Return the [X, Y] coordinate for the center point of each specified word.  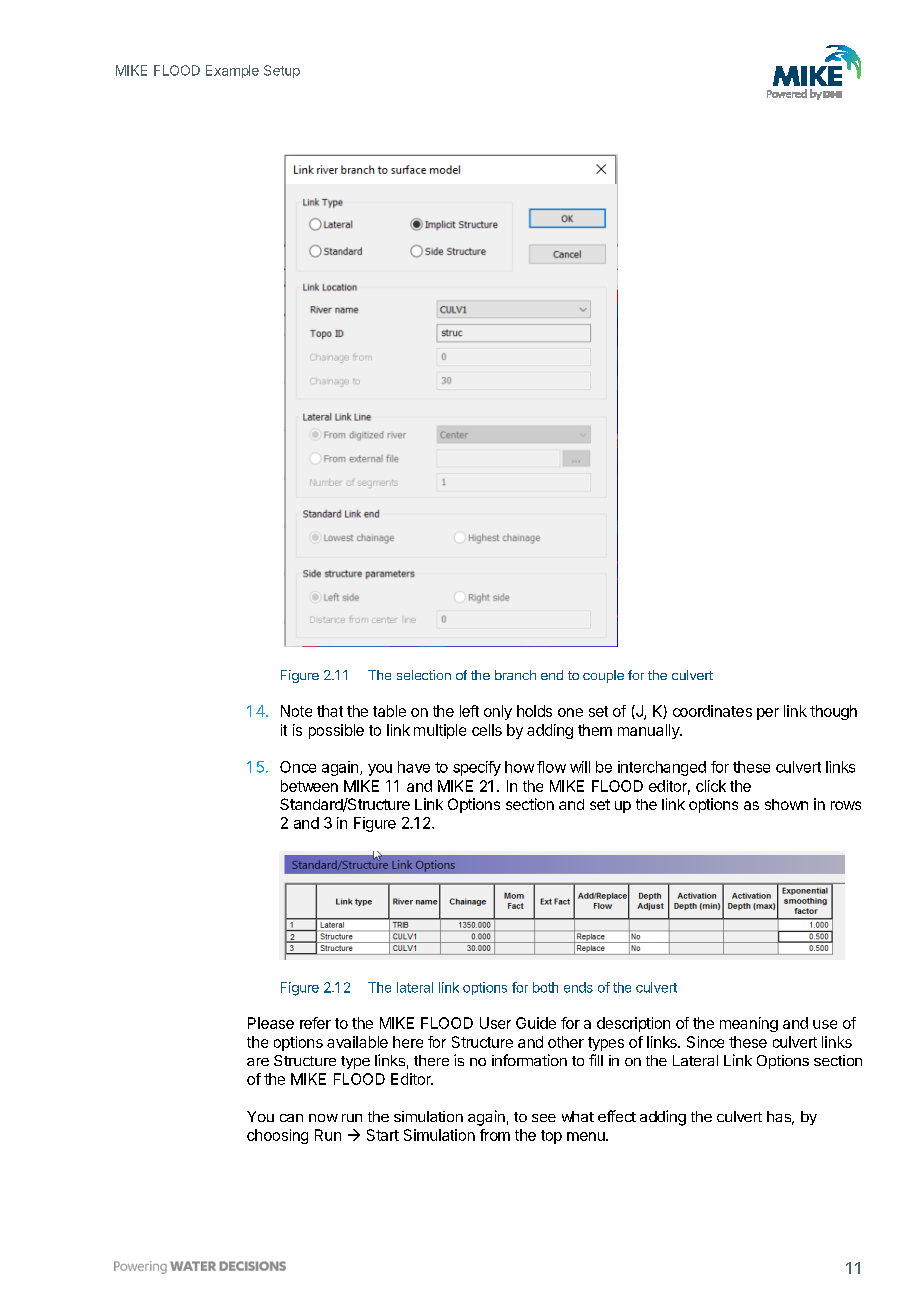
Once [298, 767]
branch [515, 675]
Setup [282, 71]
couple [603, 676]
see [544, 1118]
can [291, 1118]
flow [551, 767]
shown [786, 804]
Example [232, 71]
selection [424, 675]
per [768, 714]
